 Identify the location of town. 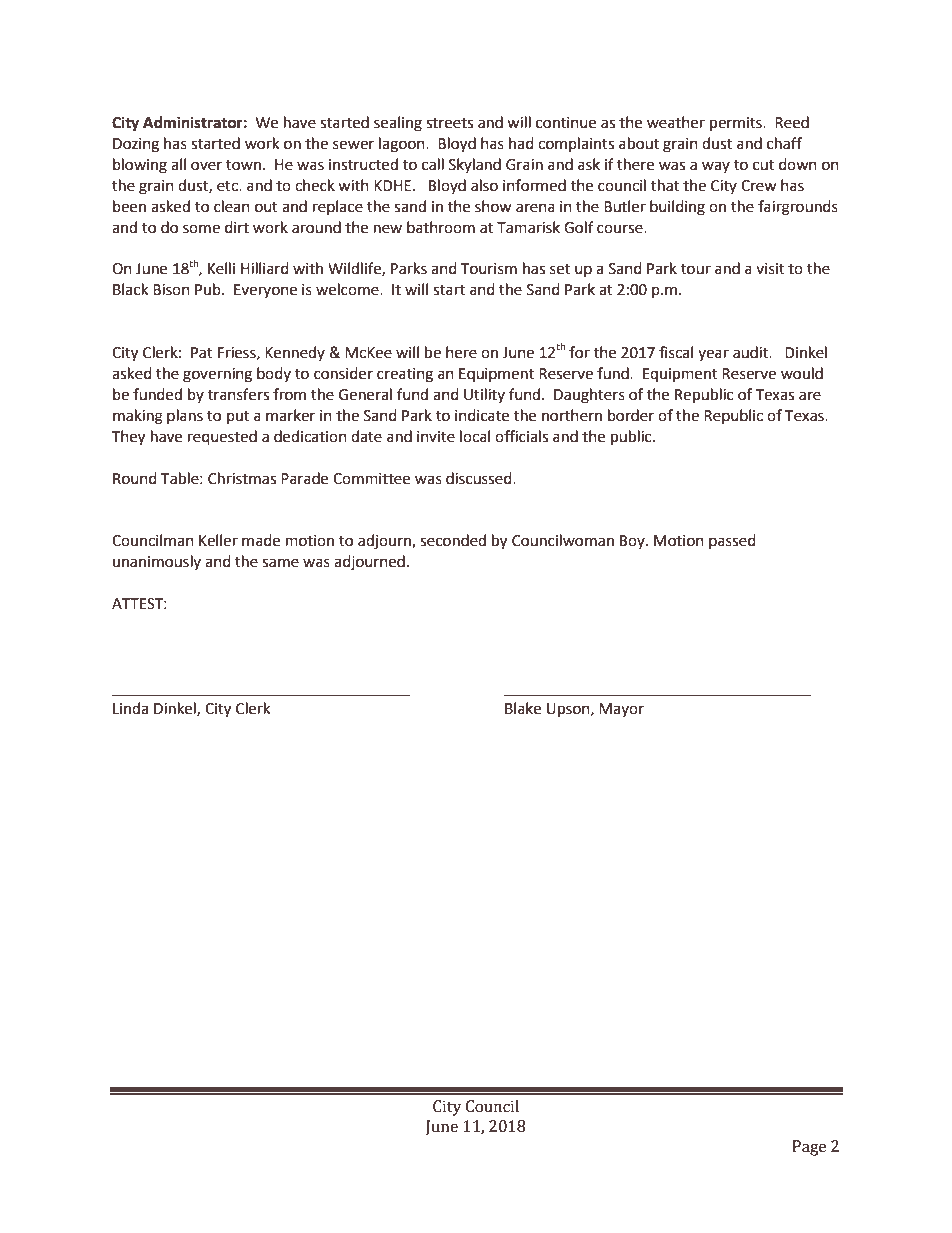
(245, 165).
